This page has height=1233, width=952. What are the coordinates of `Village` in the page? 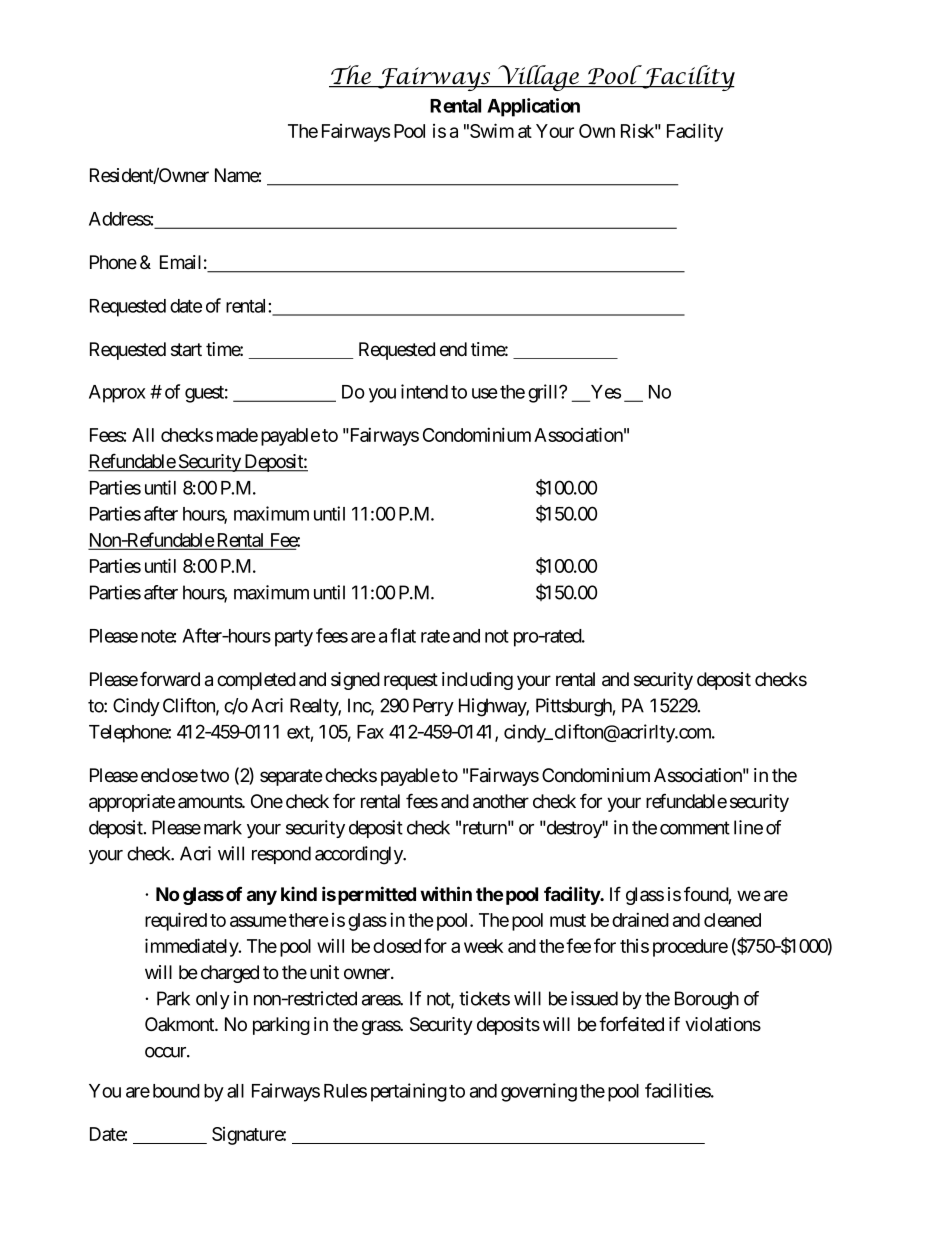 It's located at (538, 78).
